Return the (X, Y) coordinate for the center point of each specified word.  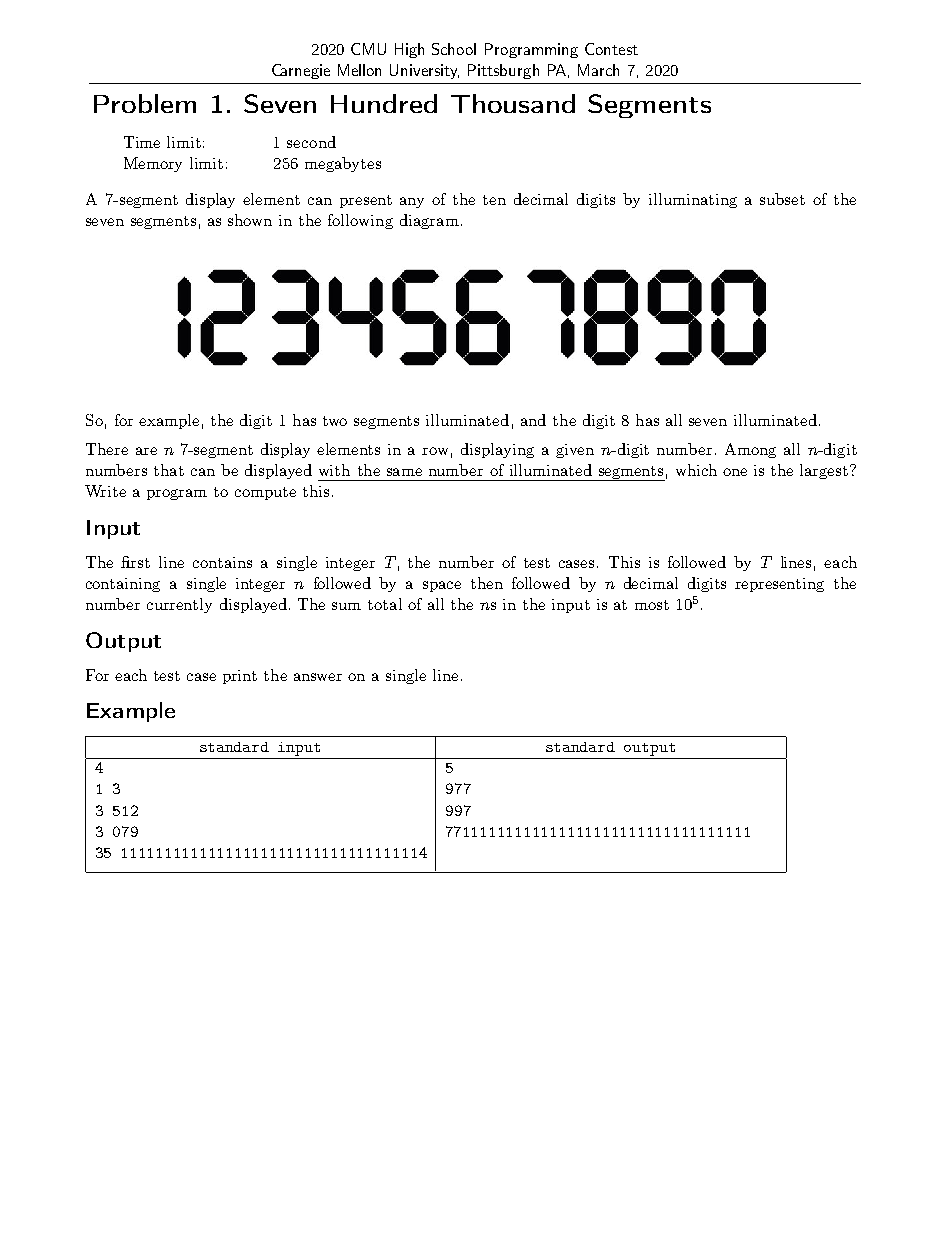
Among (750, 450)
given (575, 451)
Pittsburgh (503, 71)
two (335, 421)
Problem (145, 103)
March (598, 70)
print (240, 677)
